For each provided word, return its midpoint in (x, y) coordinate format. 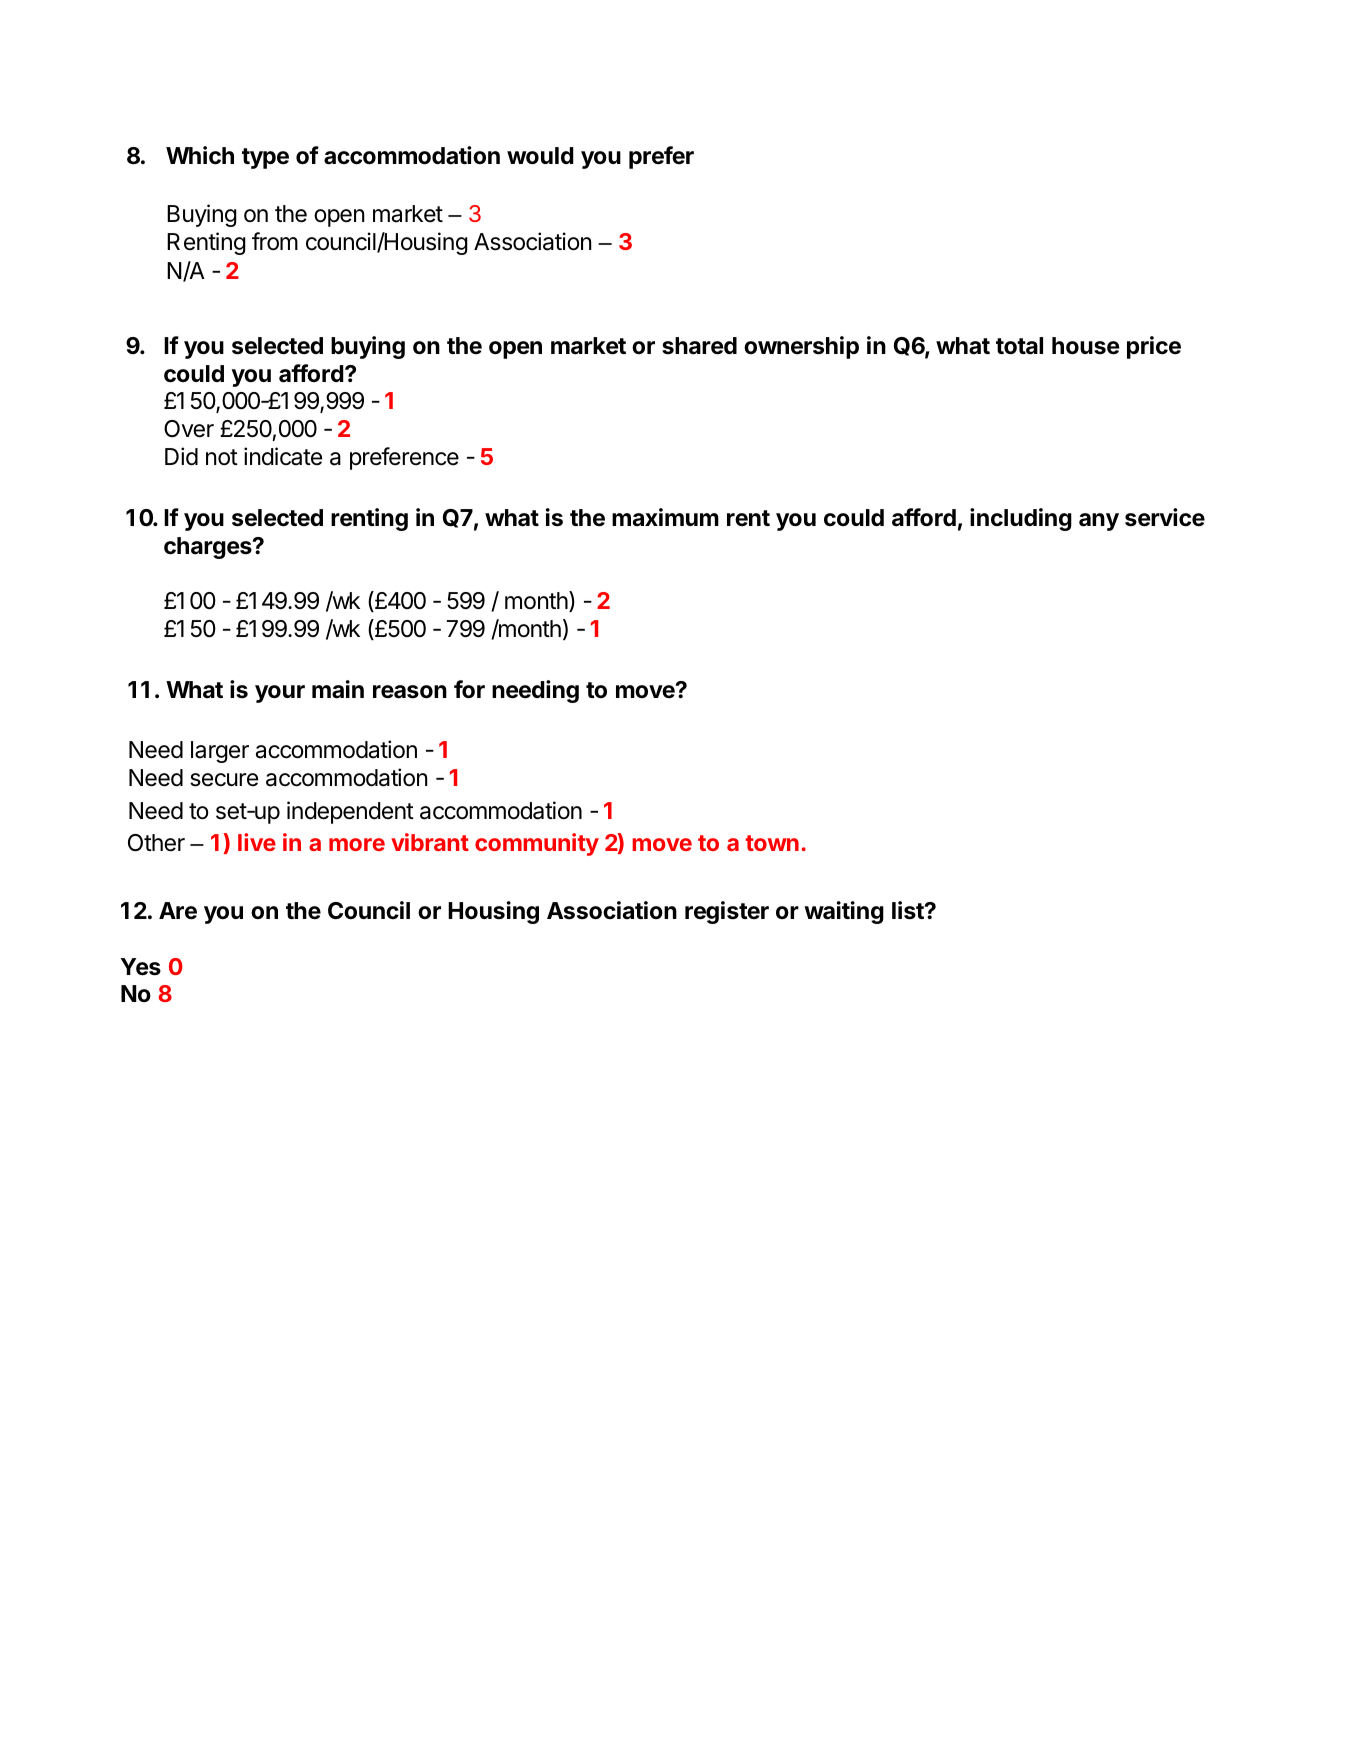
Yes (141, 967)
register (727, 912)
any (1099, 522)
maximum (665, 517)
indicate (283, 456)
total (1019, 346)
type (265, 158)
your (280, 694)
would (540, 156)
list (909, 910)
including (1021, 519)
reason (410, 692)
